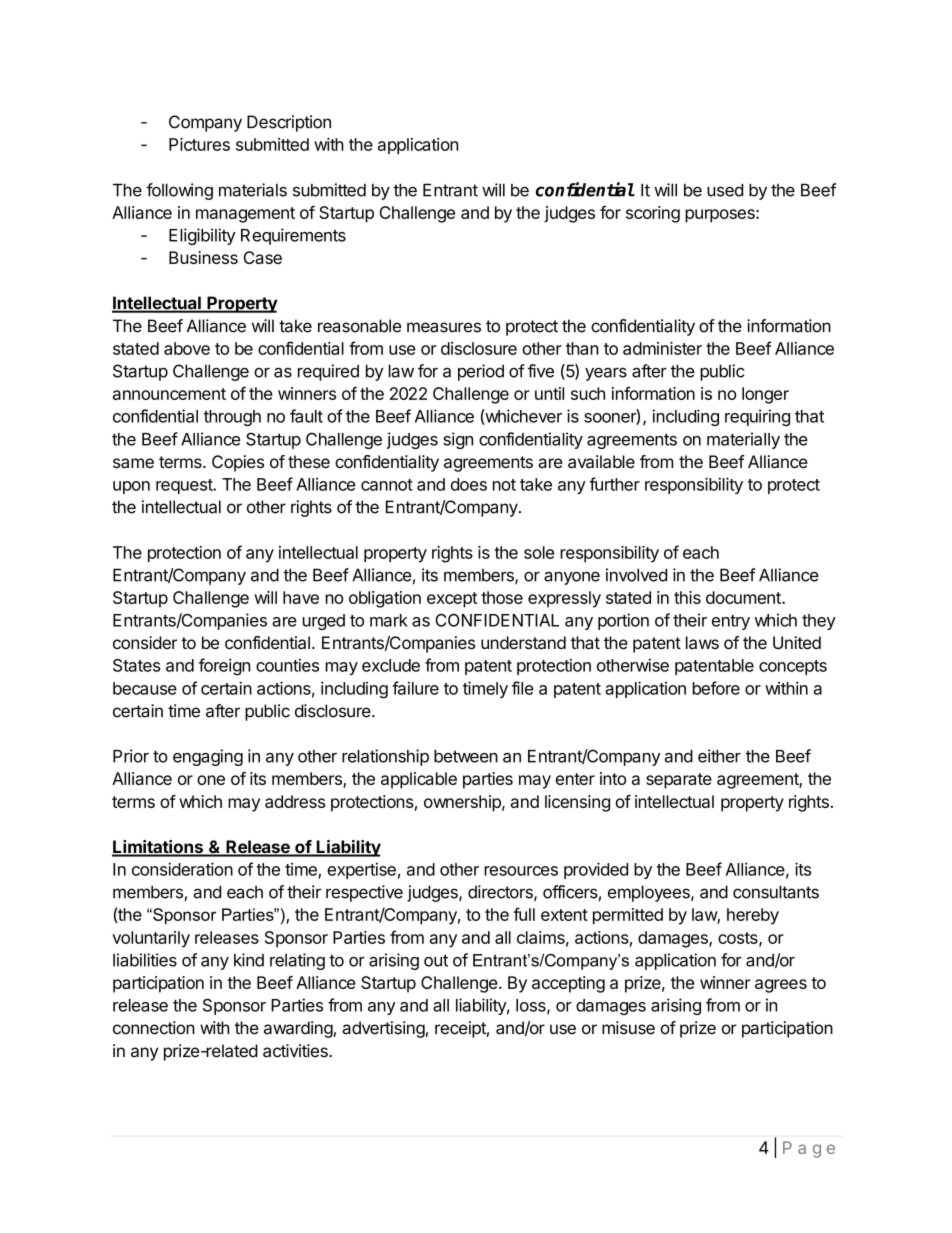 This image has width=952, height=1233. What do you see at coordinates (154, 1028) in the image?
I see `connection` at bounding box center [154, 1028].
